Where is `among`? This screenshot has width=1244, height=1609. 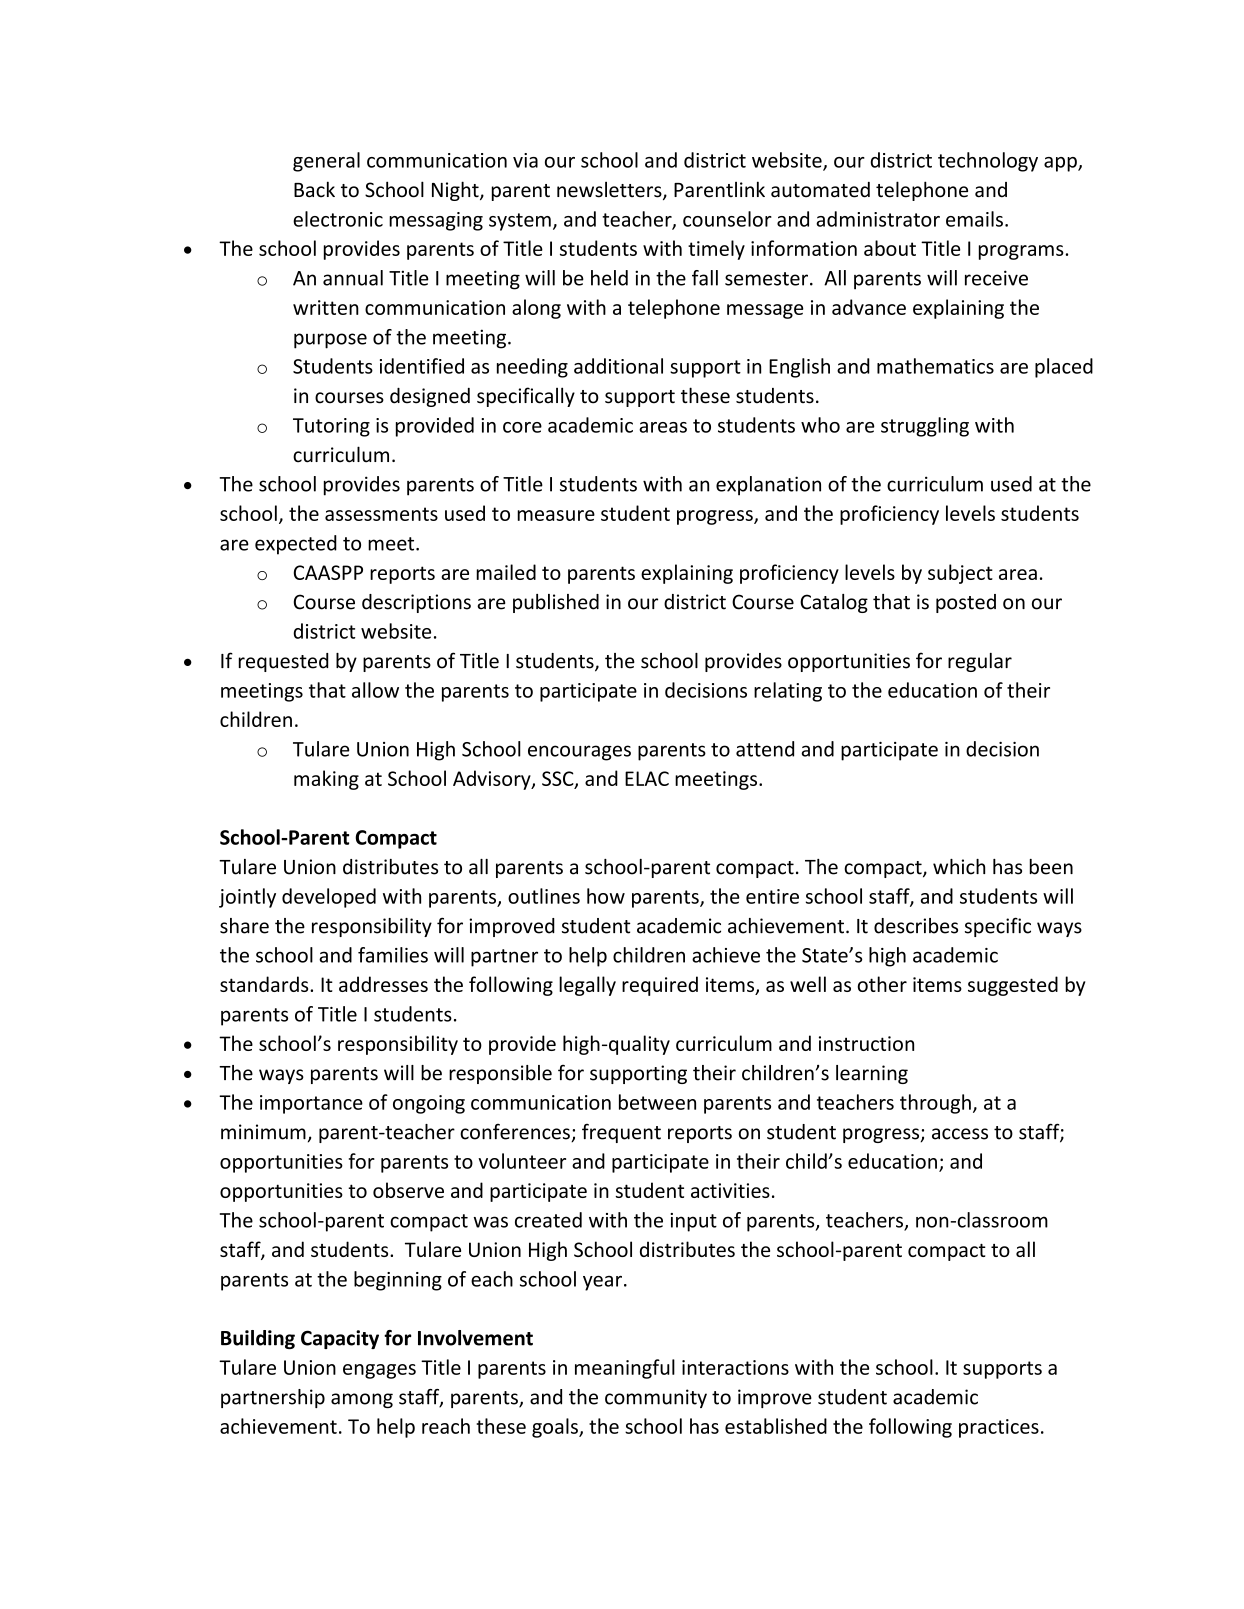 among is located at coordinates (362, 1400).
